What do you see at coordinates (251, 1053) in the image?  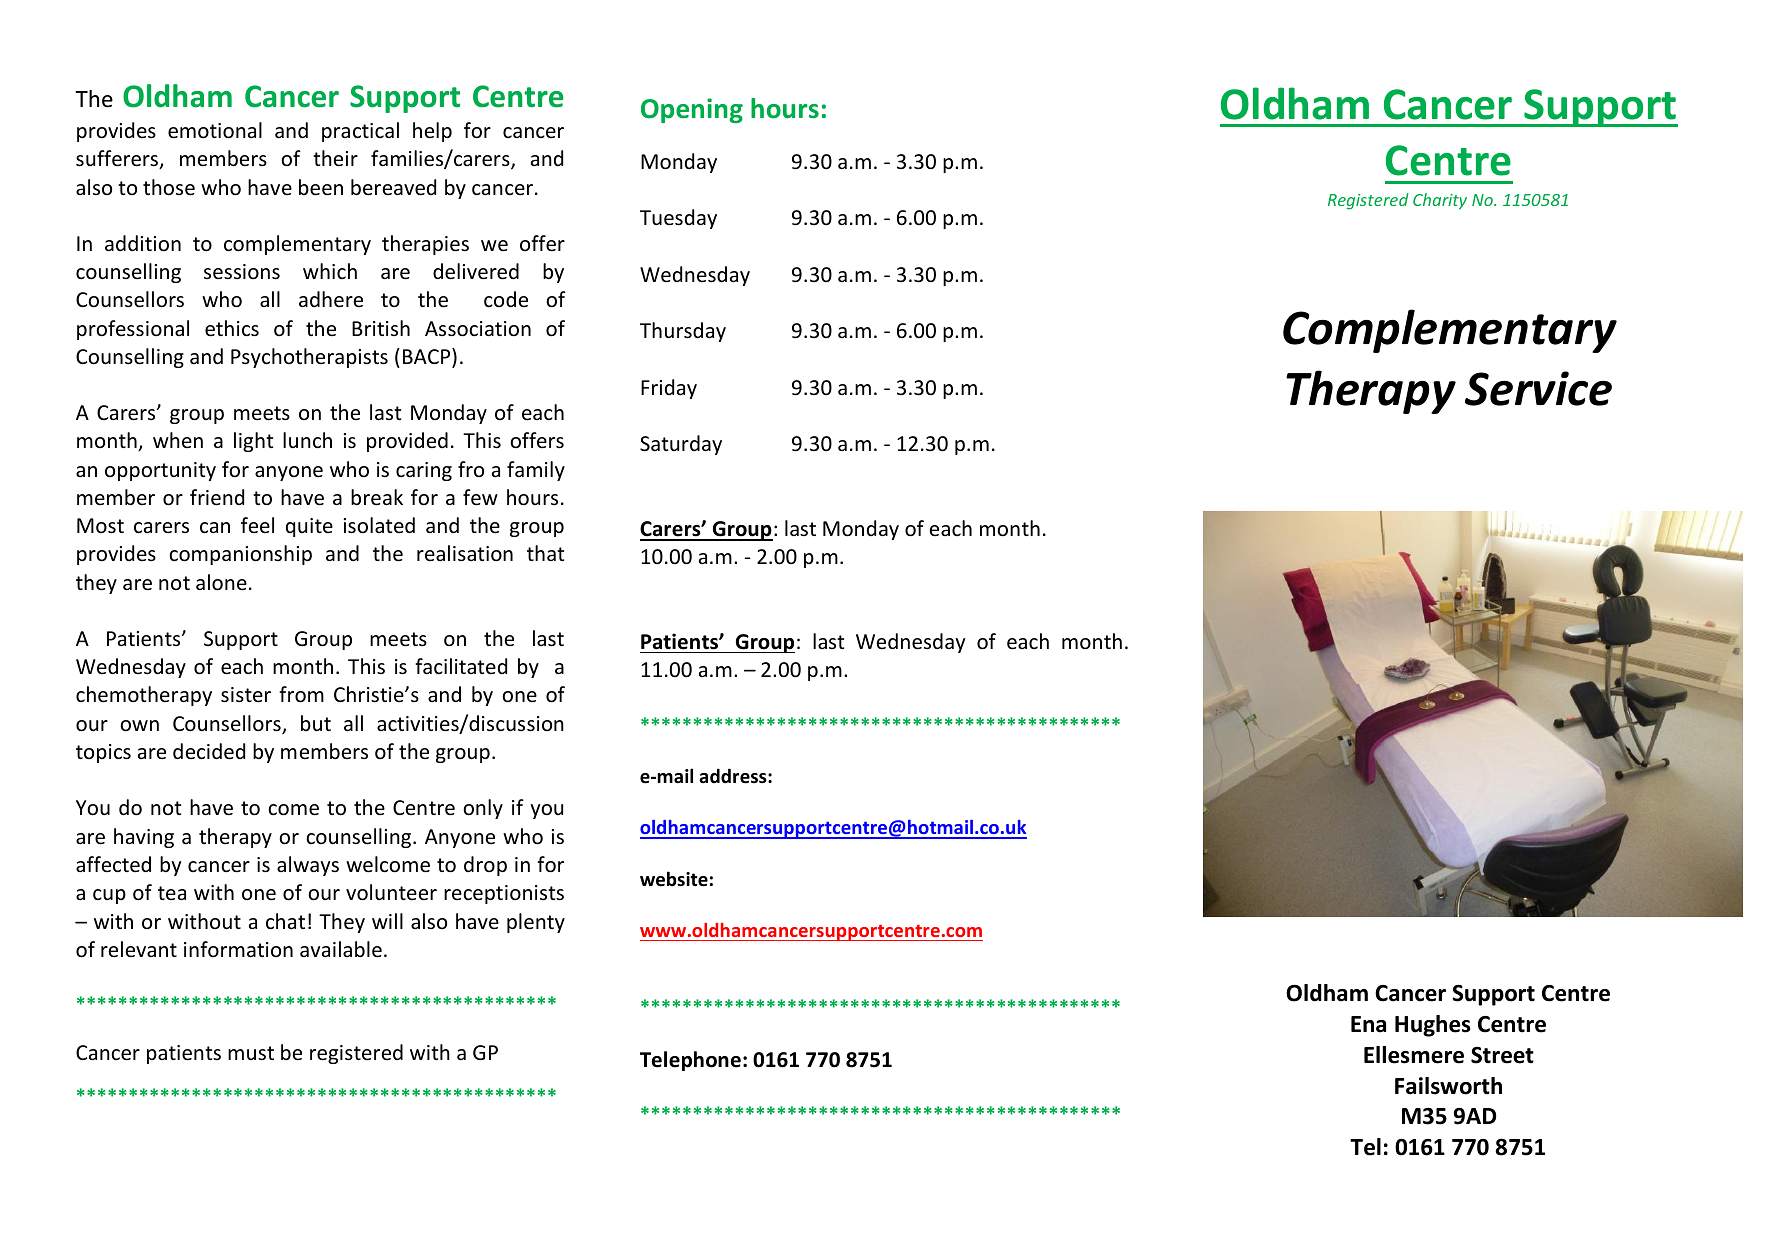 I see `must` at bounding box center [251, 1053].
